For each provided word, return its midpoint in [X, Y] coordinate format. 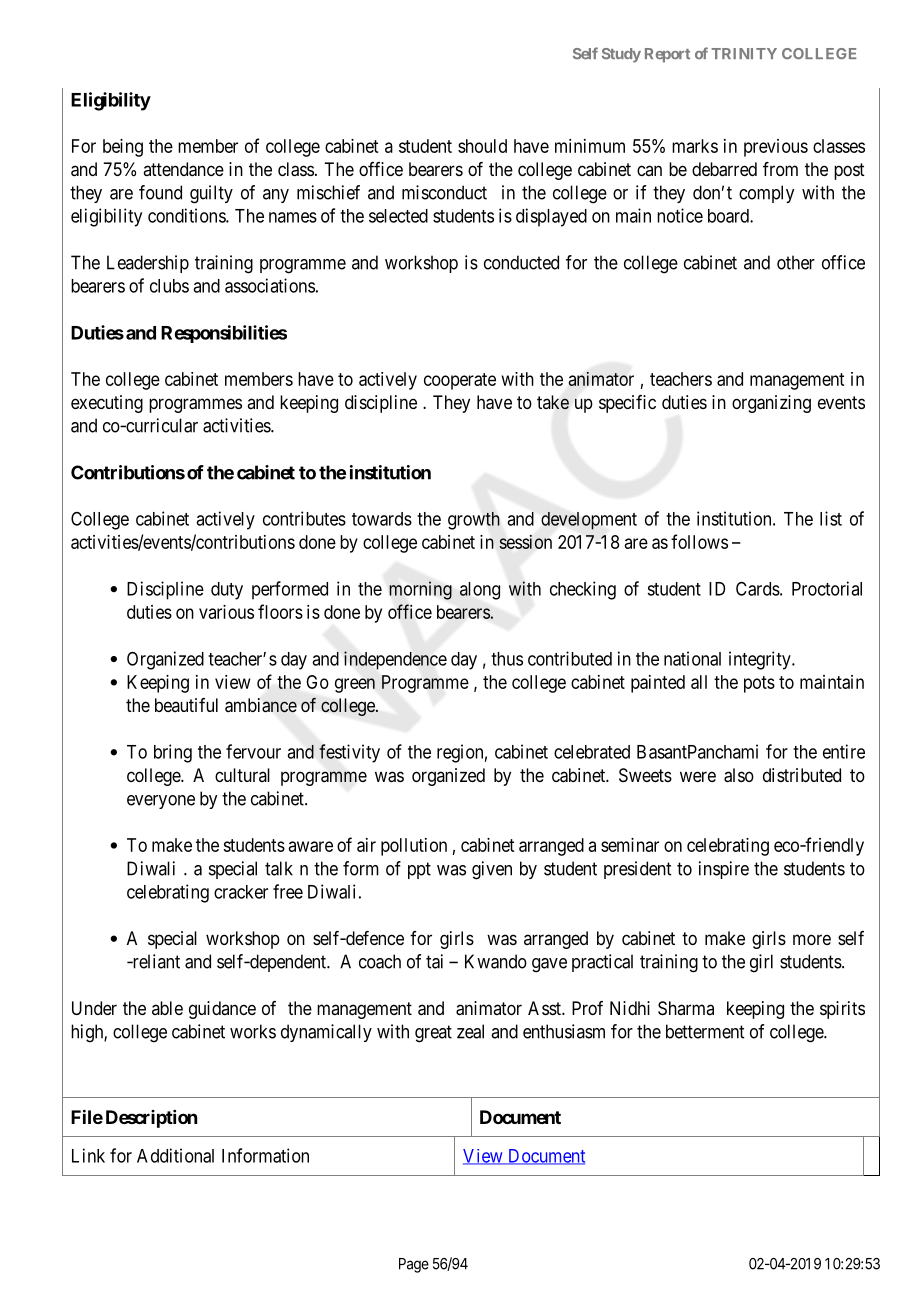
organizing [771, 404]
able [167, 1008]
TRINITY [744, 53]
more [812, 939]
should [482, 146]
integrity [761, 660]
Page [414, 1265]
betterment [705, 1031]
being [123, 148]
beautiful [186, 705]
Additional [175, 1155]
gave [549, 965]
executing [107, 404]
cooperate [460, 381]
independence [395, 660]
